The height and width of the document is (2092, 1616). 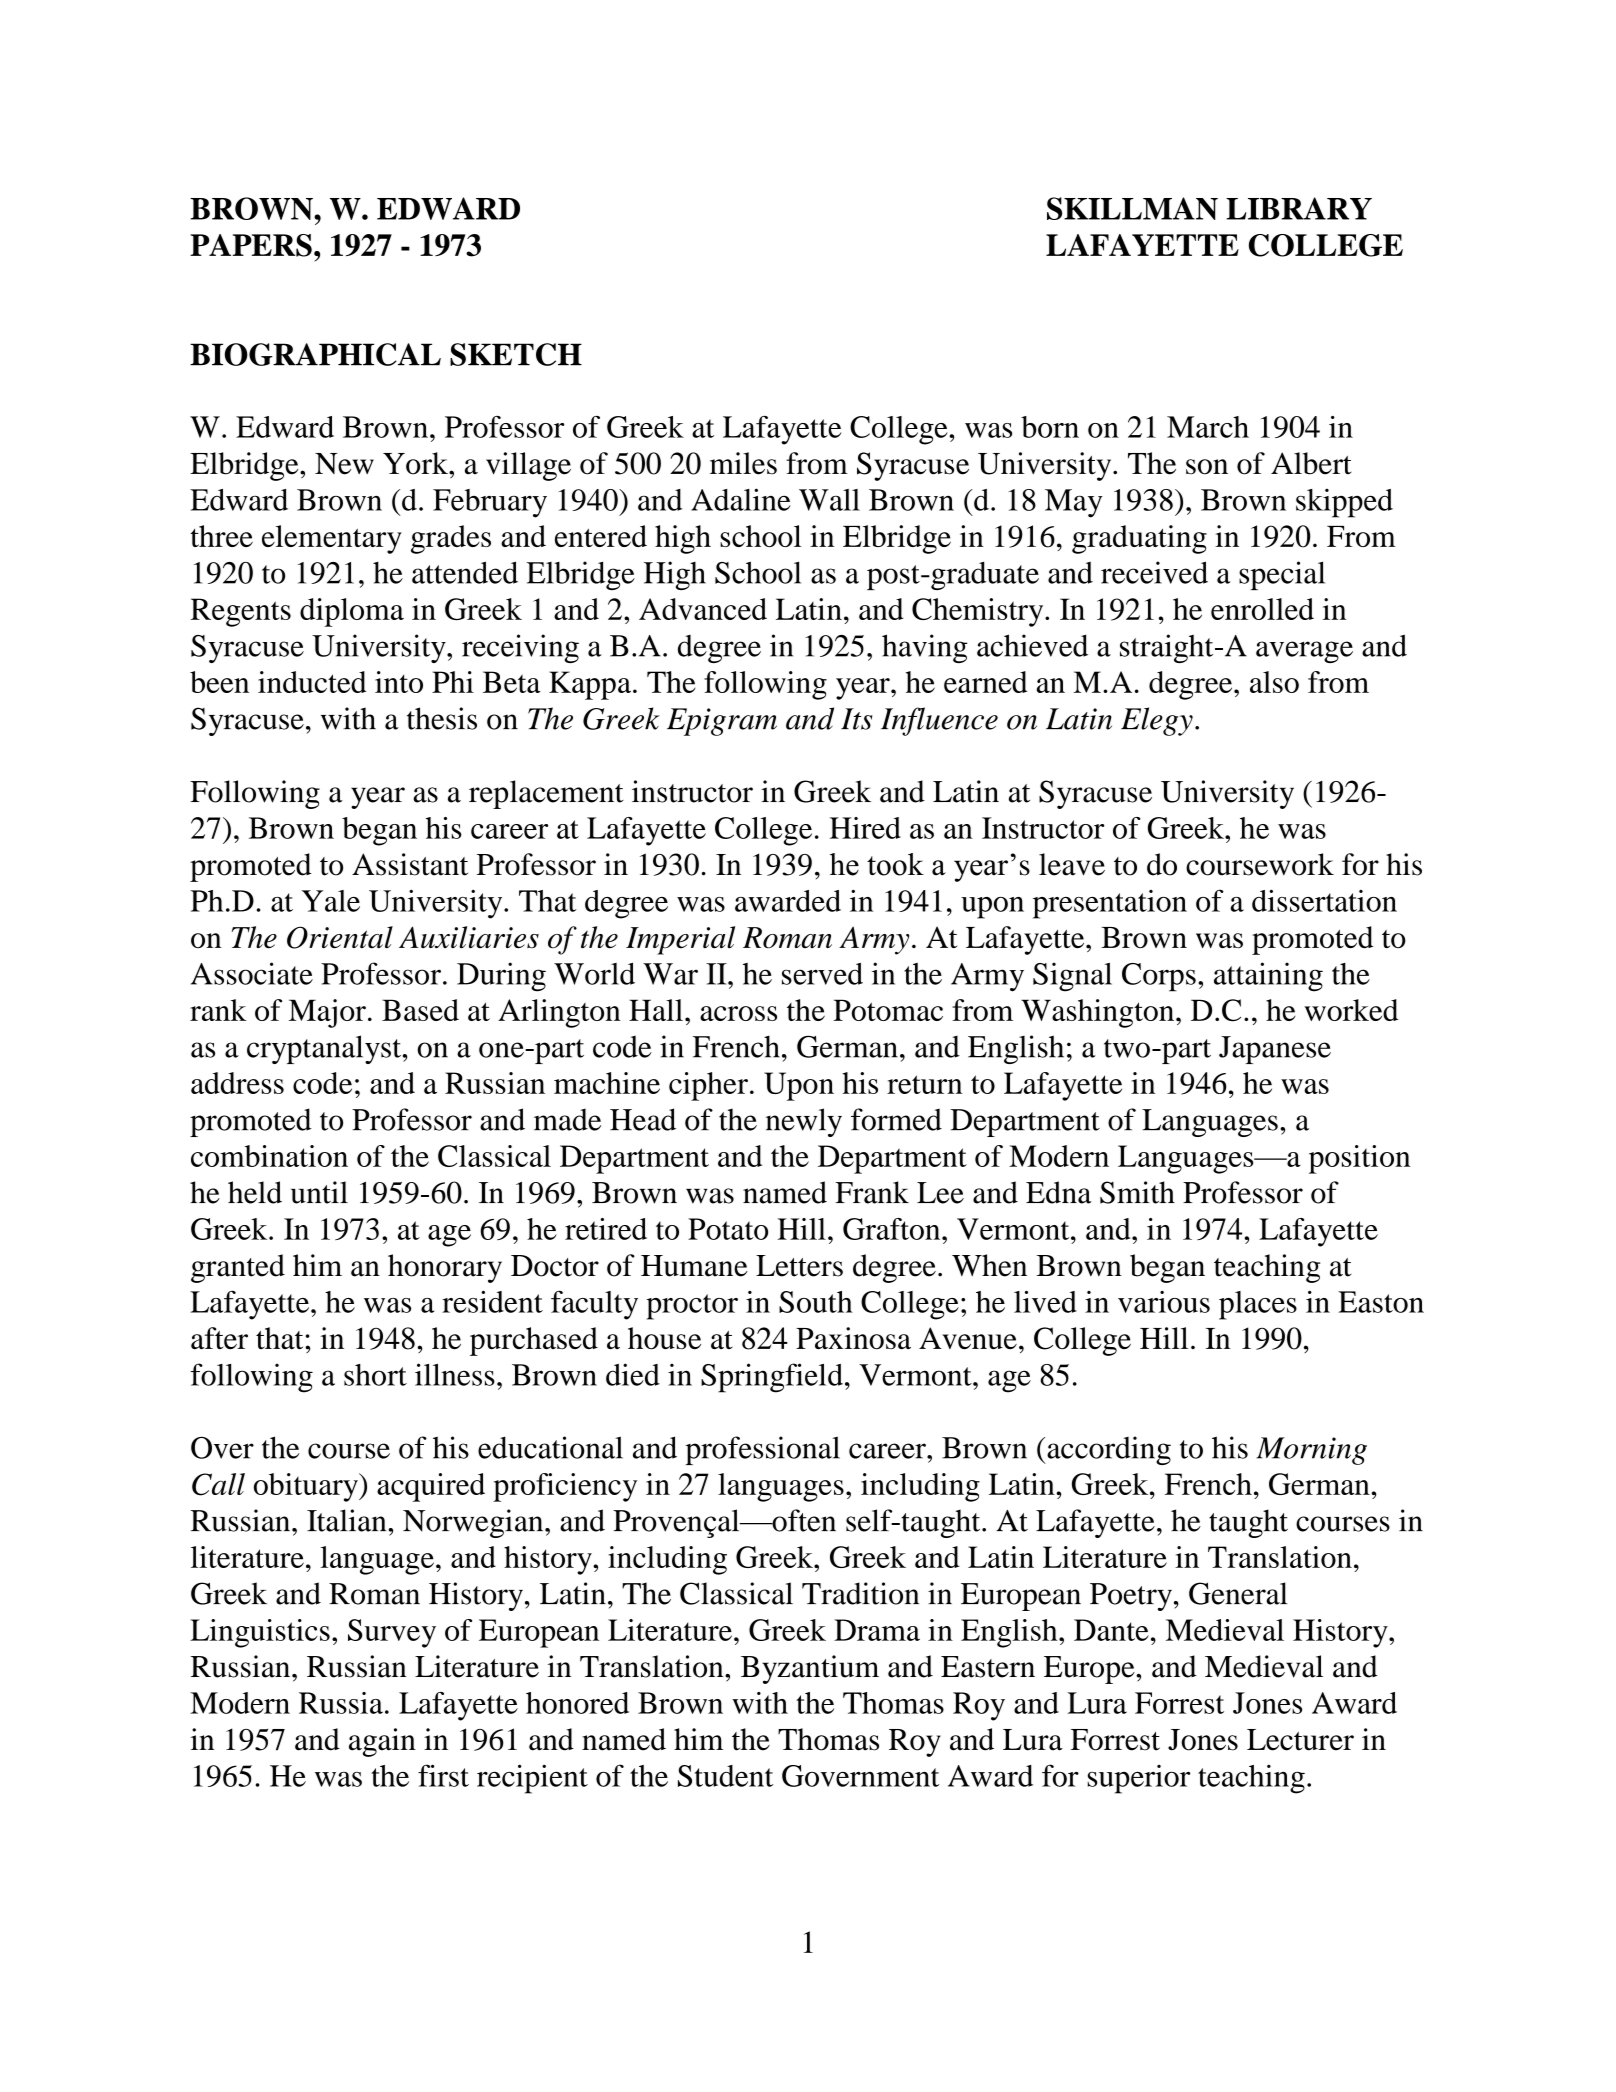 I want to click on PAPERS, so click(x=251, y=245).
